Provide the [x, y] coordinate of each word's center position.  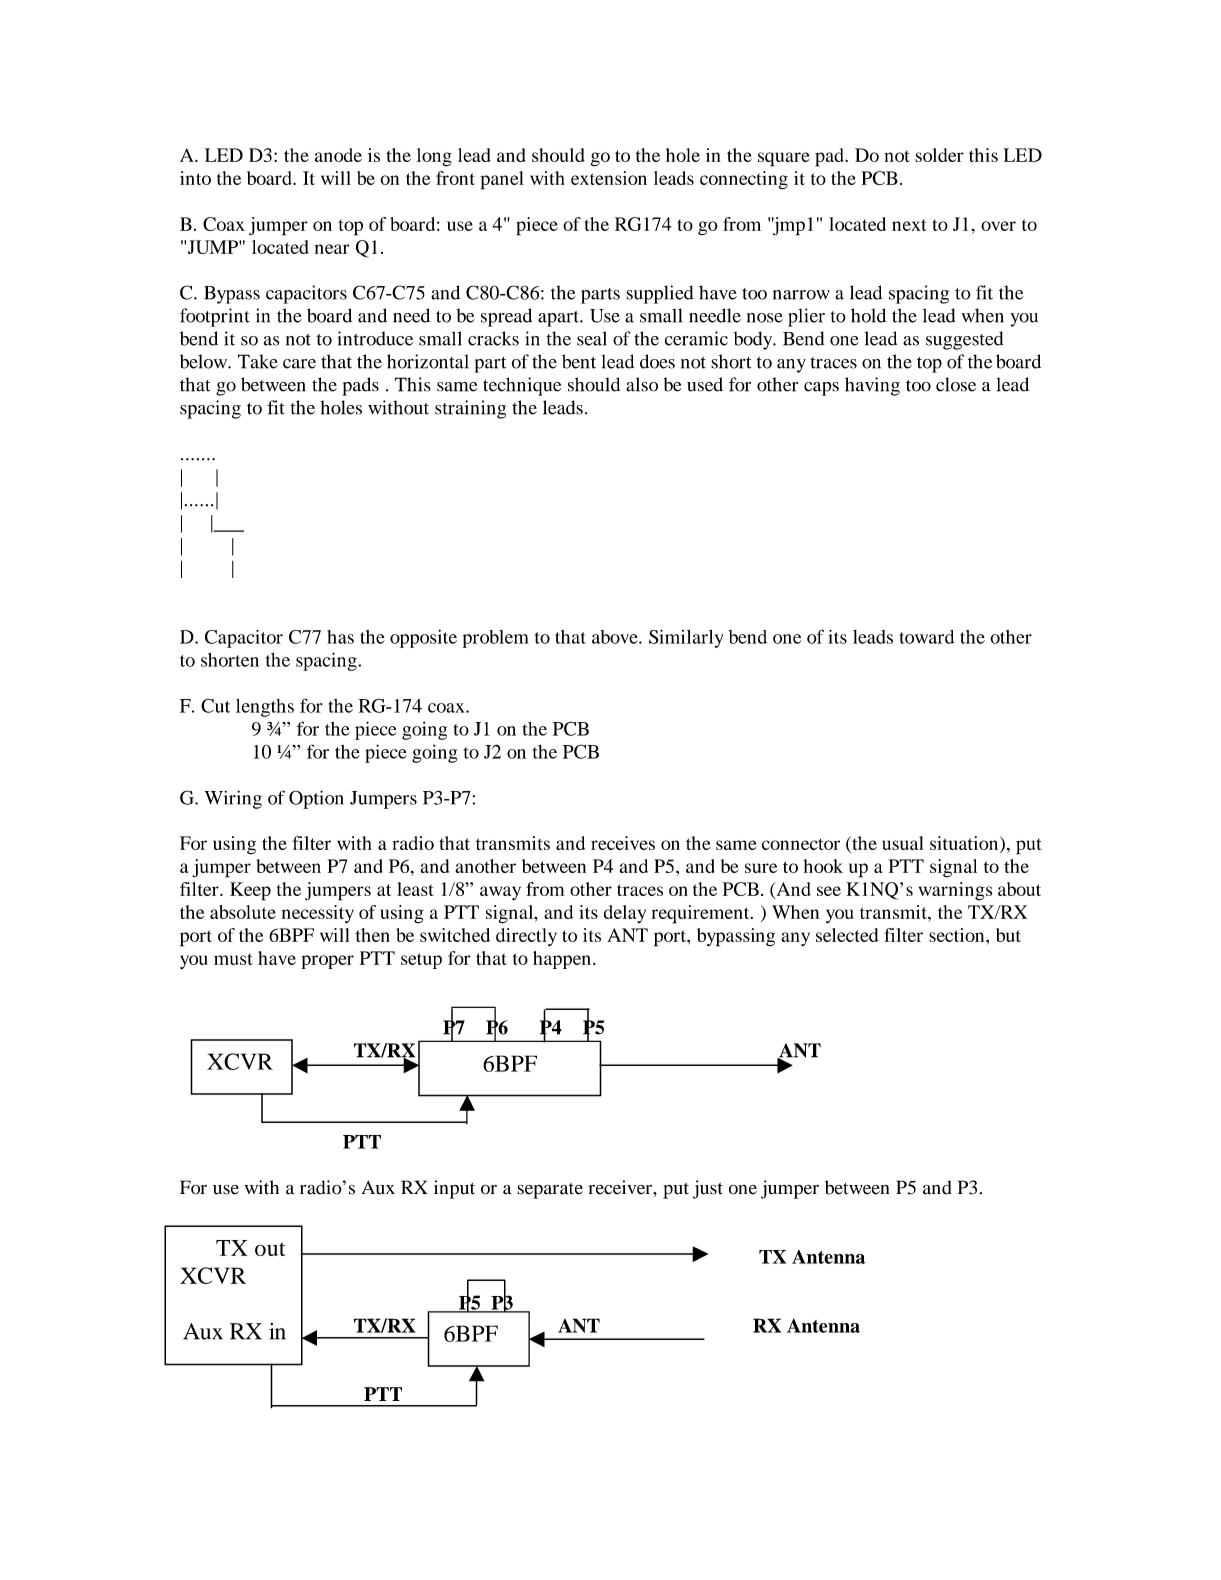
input [454, 1189]
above [616, 637]
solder [939, 155]
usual [902, 843]
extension [609, 178]
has [340, 637]
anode [338, 155]
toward [927, 637]
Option [316, 799]
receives [623, 843]
